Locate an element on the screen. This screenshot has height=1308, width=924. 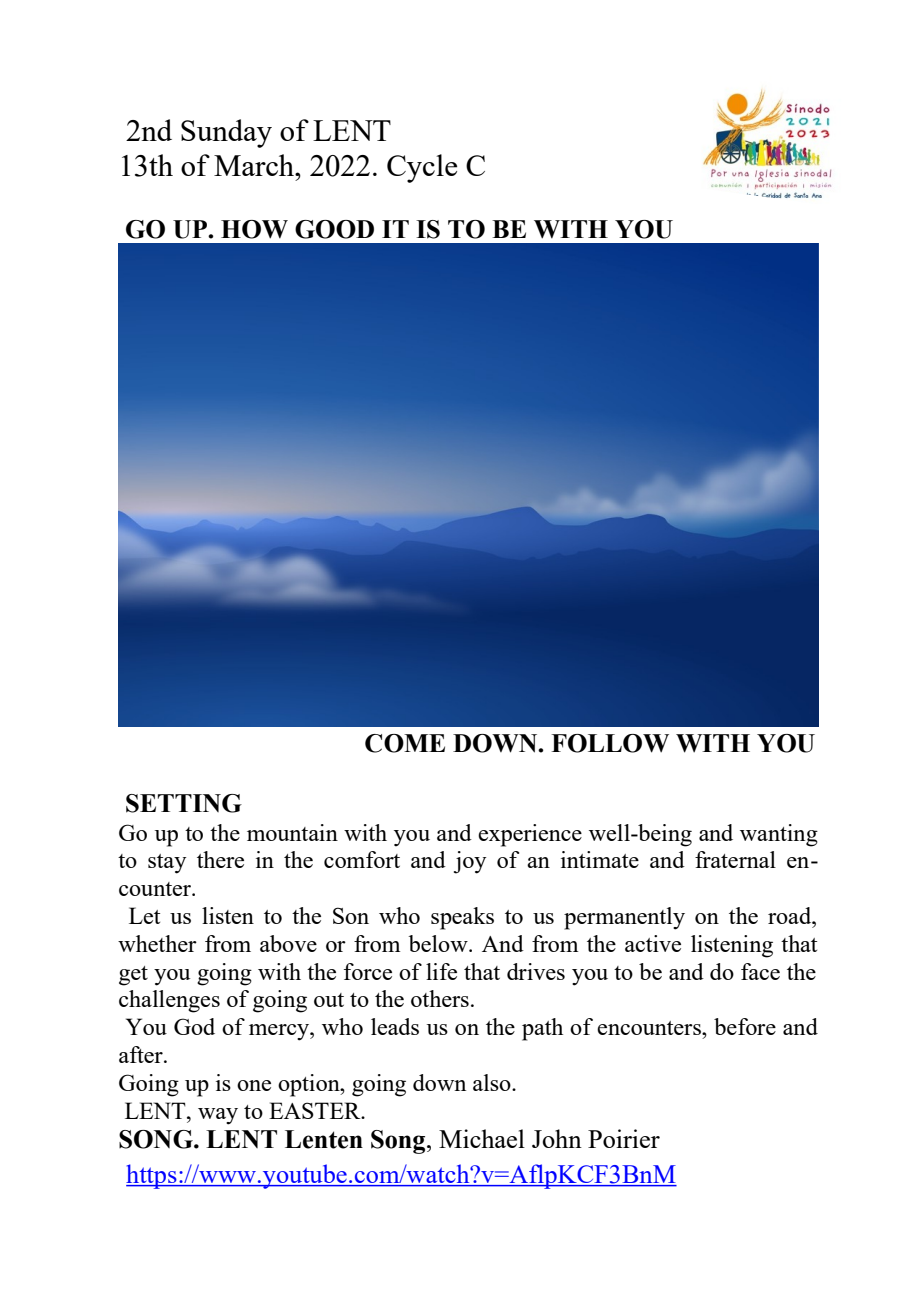
way is located at coordinates (218, 1116).
